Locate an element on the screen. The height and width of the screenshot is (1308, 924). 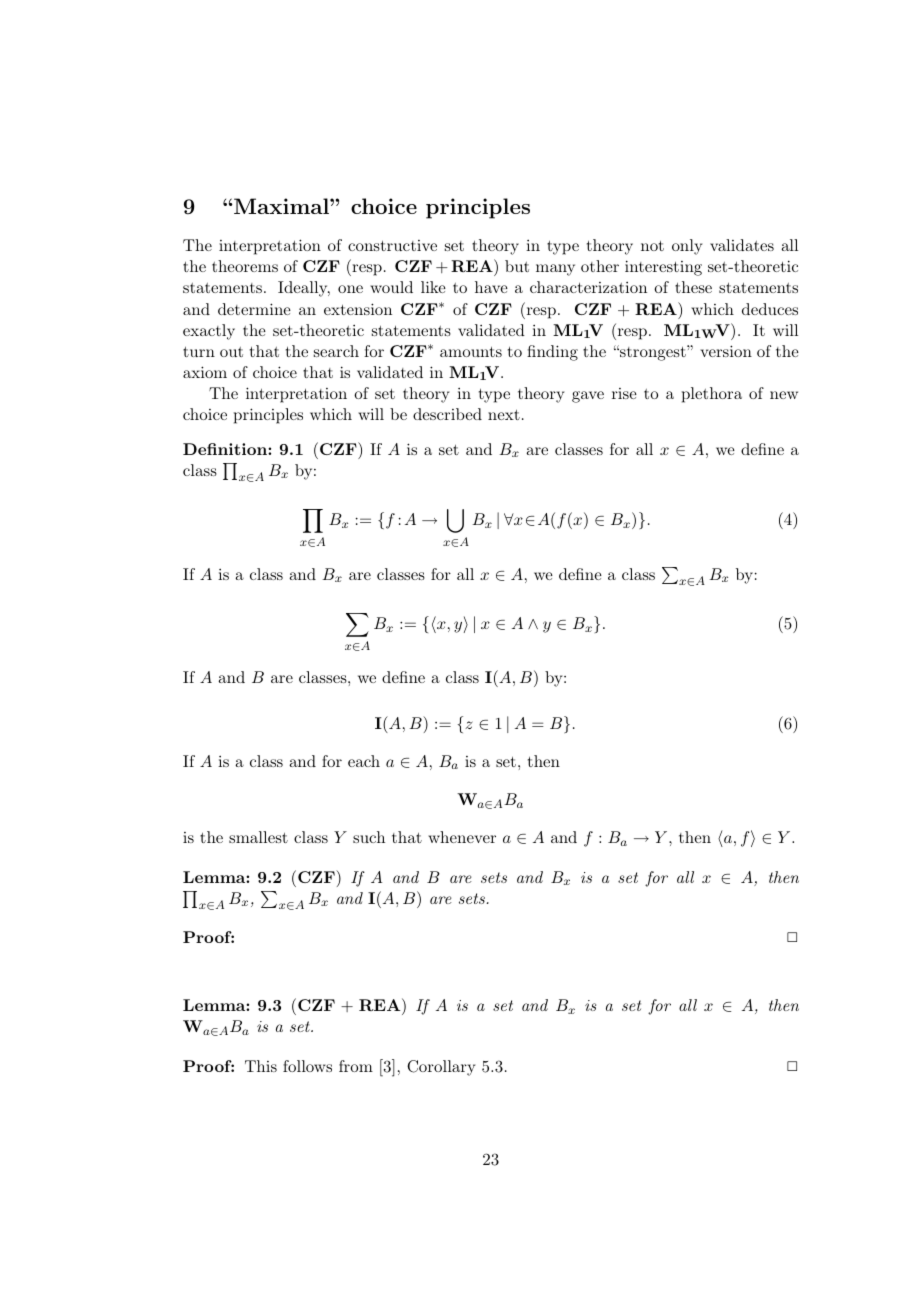
Corollary is located at coordinates (441, 1068).
